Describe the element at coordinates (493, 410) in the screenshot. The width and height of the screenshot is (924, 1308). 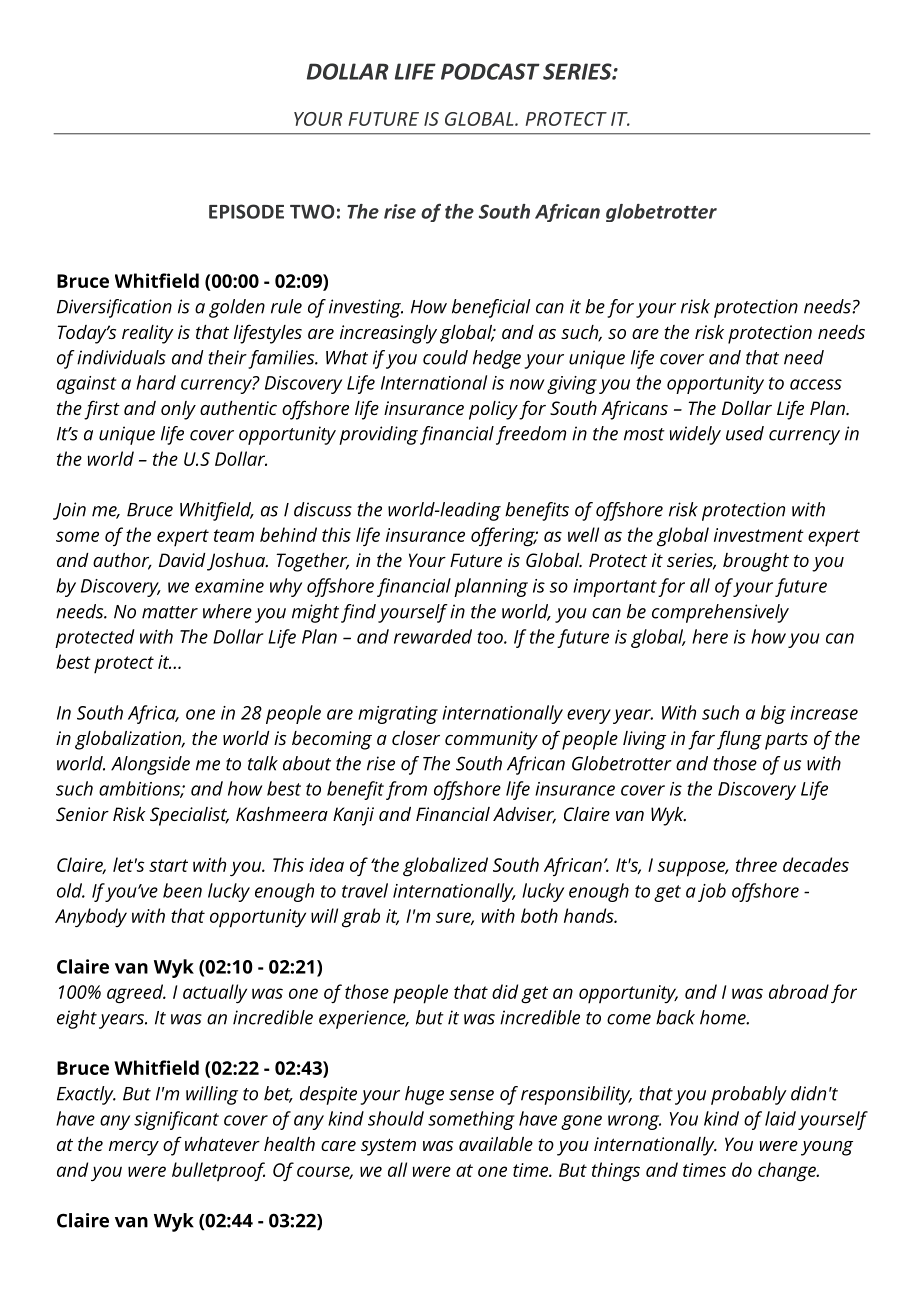
I see `policy` at that location.
